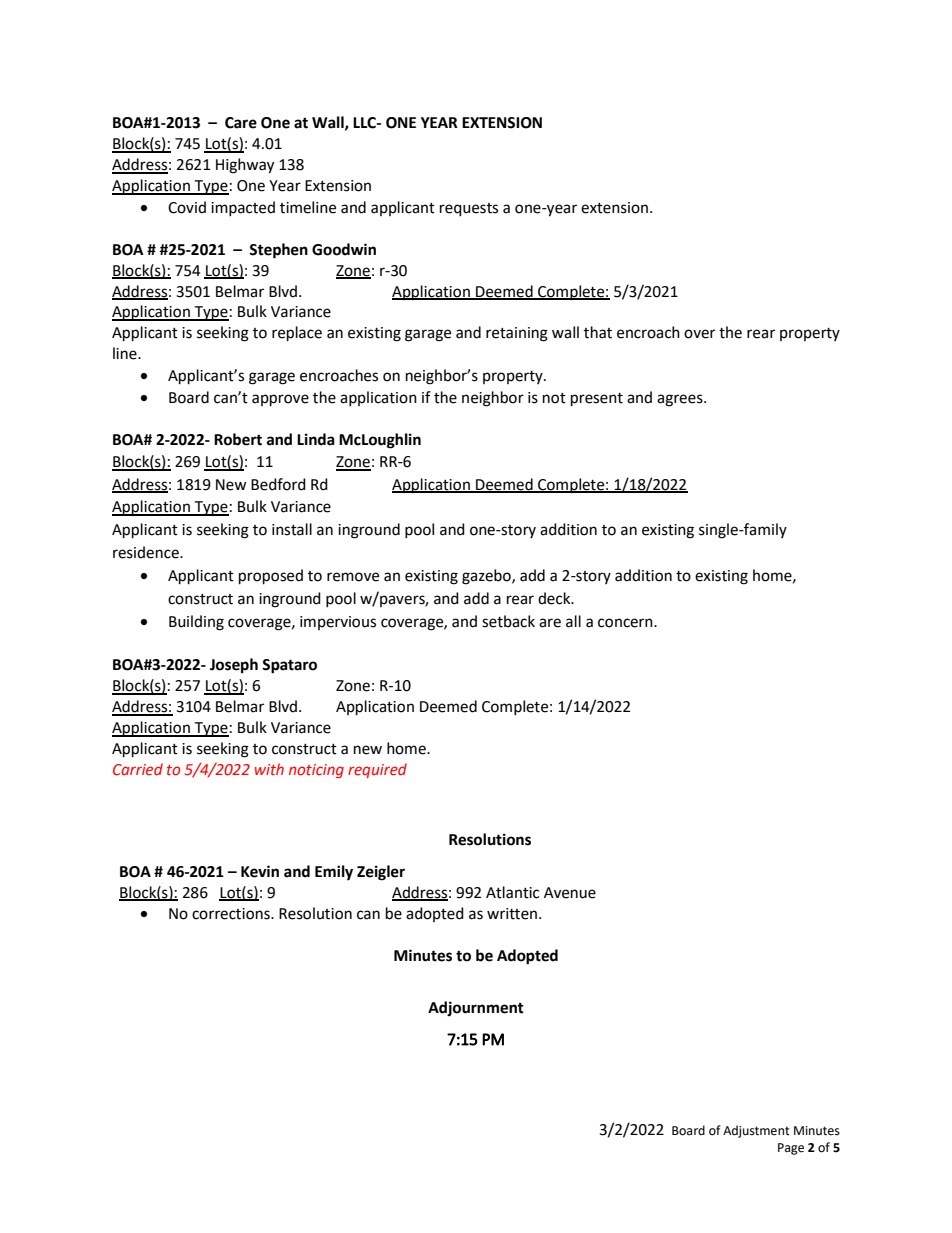  I want to click on required, so click(377, 770).
